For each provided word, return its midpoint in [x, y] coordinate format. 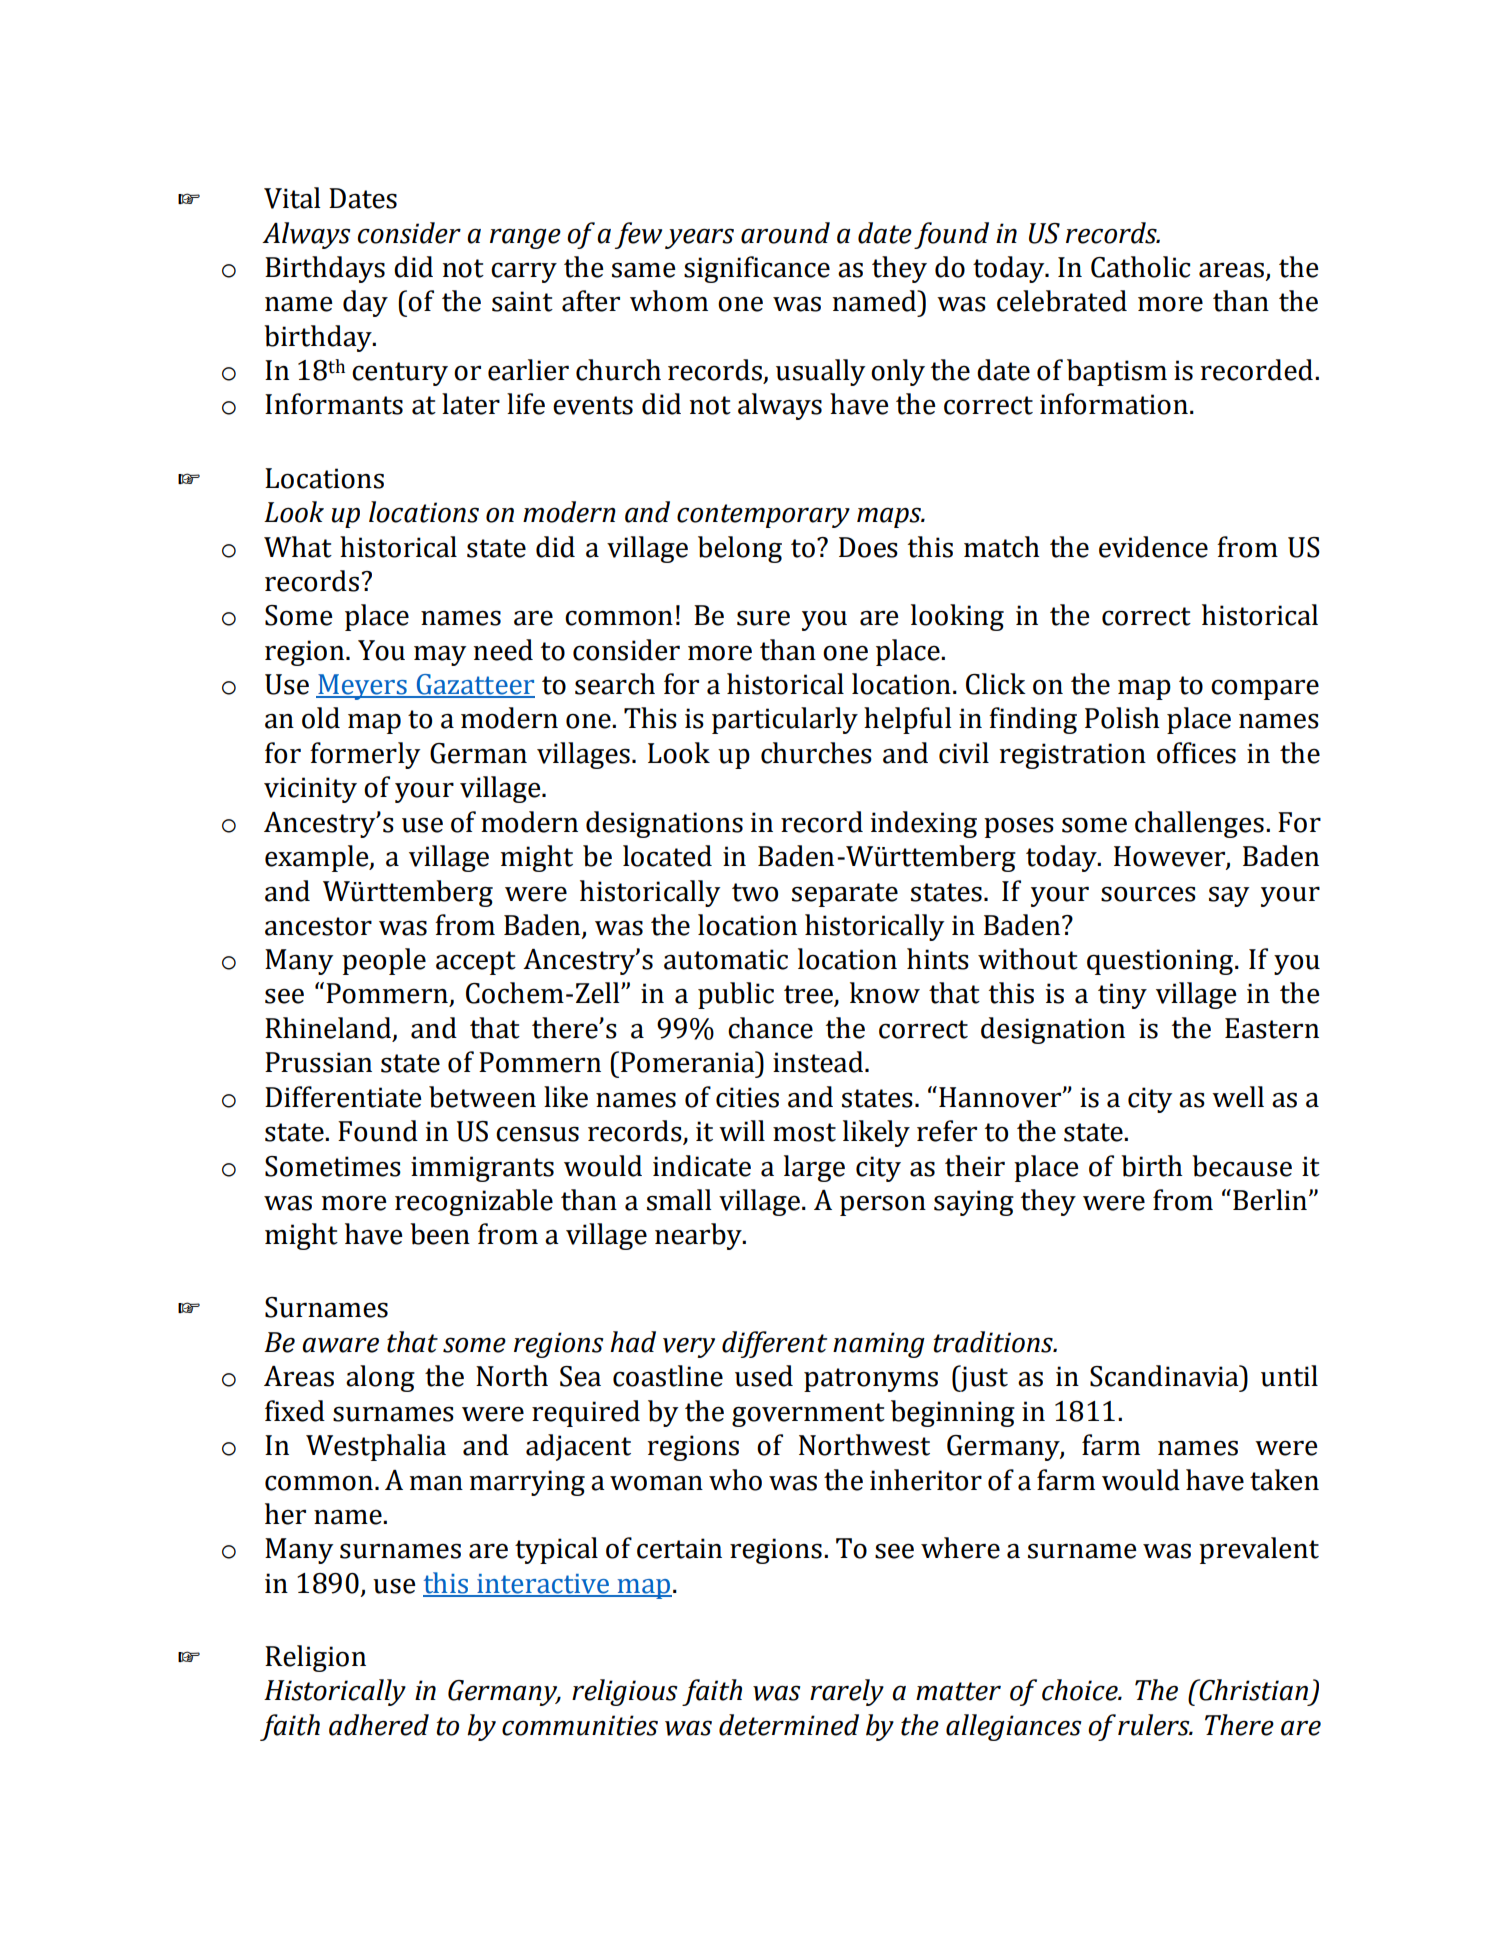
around [785, 233]
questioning [1161, 962]
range [525, 238]
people [384, 961]
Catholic [1140, 267]
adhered [379, 1725]
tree [809, 995]
